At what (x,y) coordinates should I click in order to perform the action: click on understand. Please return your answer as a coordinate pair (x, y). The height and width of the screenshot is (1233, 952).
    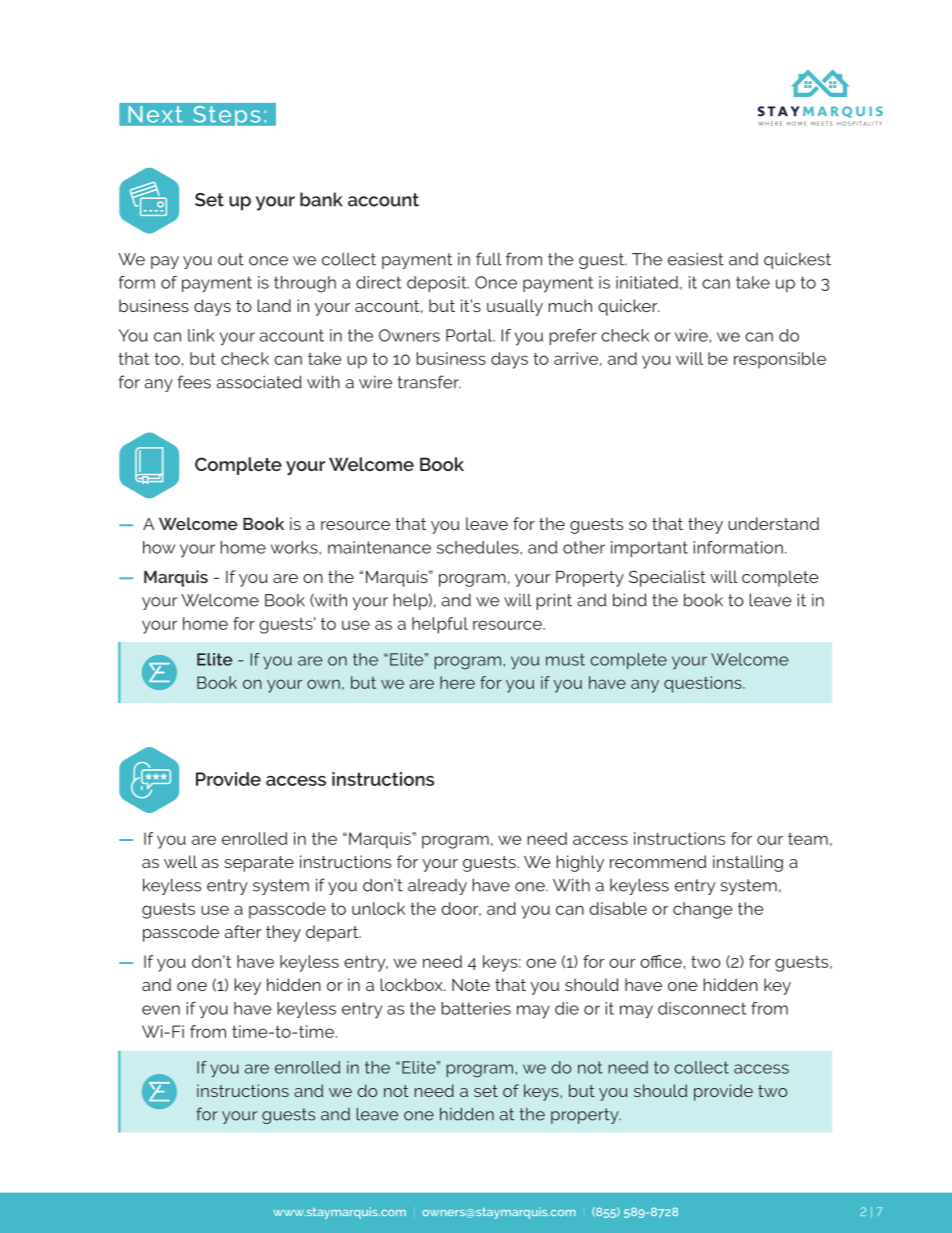
    Looking at the image, I should click on (773, 523).
